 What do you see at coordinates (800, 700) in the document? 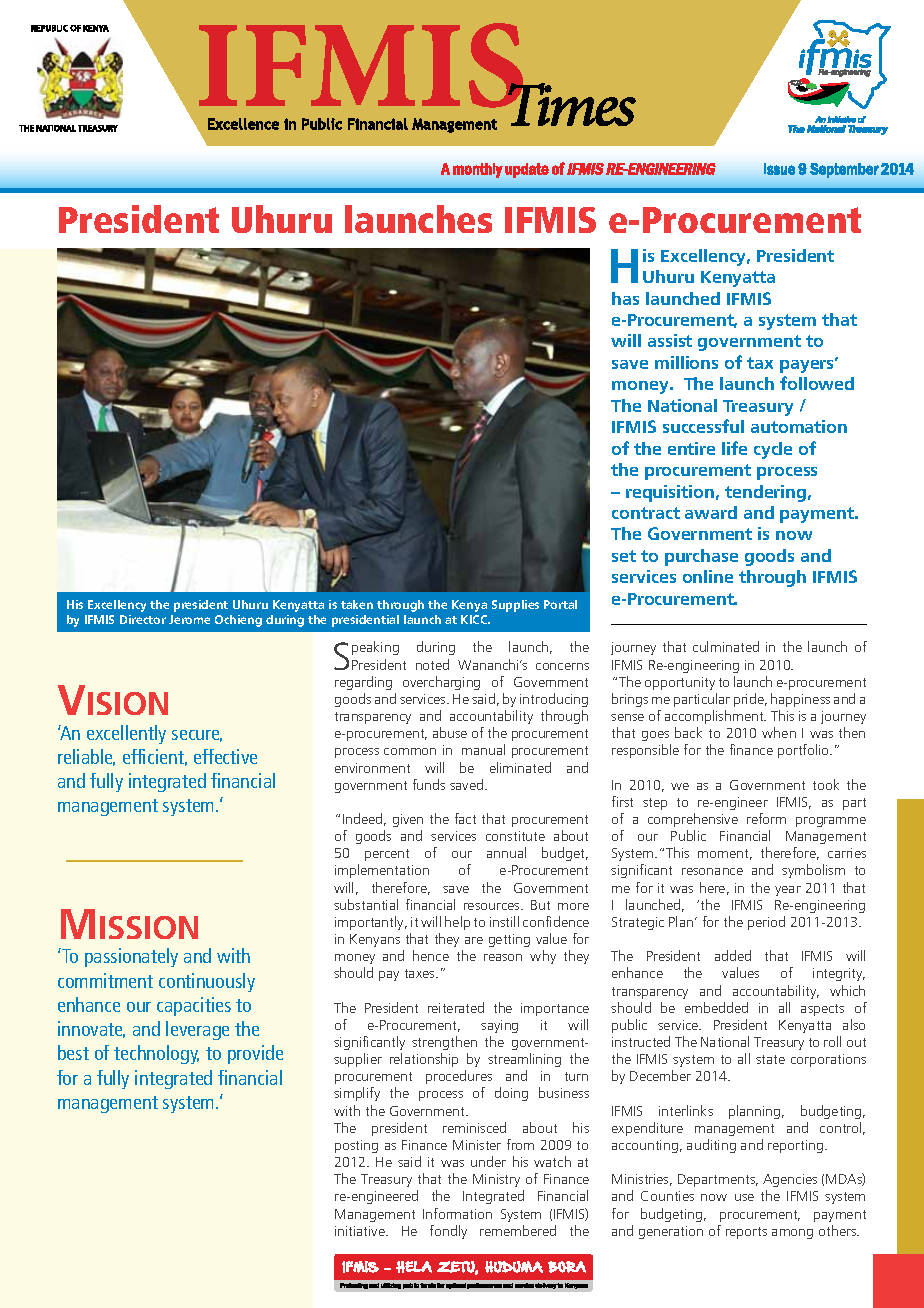
I see `happiness` at bounding box center [800, 700].
